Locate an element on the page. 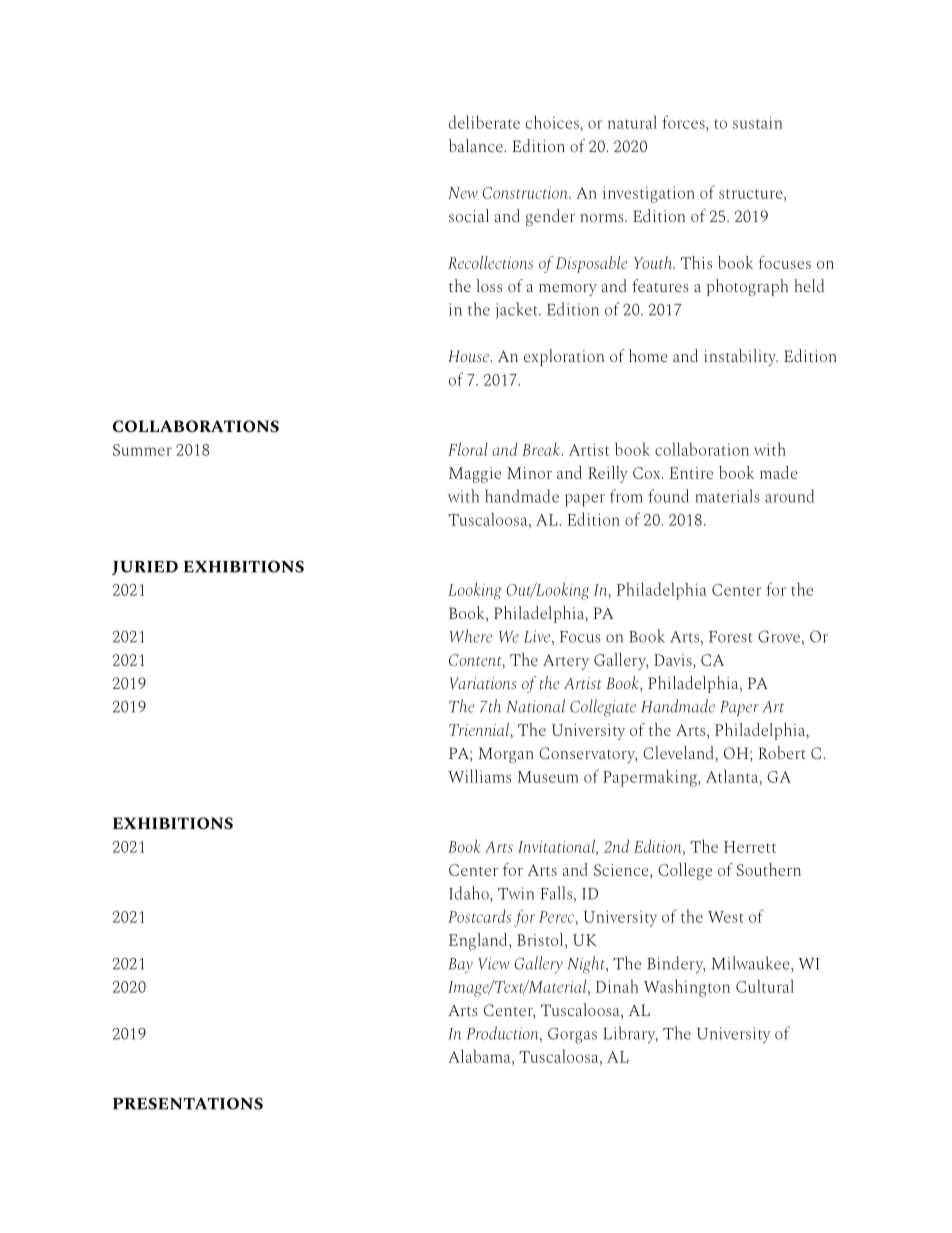 This image has height=1233, width=952. Cleveland is located at coordinates (679, 752).
